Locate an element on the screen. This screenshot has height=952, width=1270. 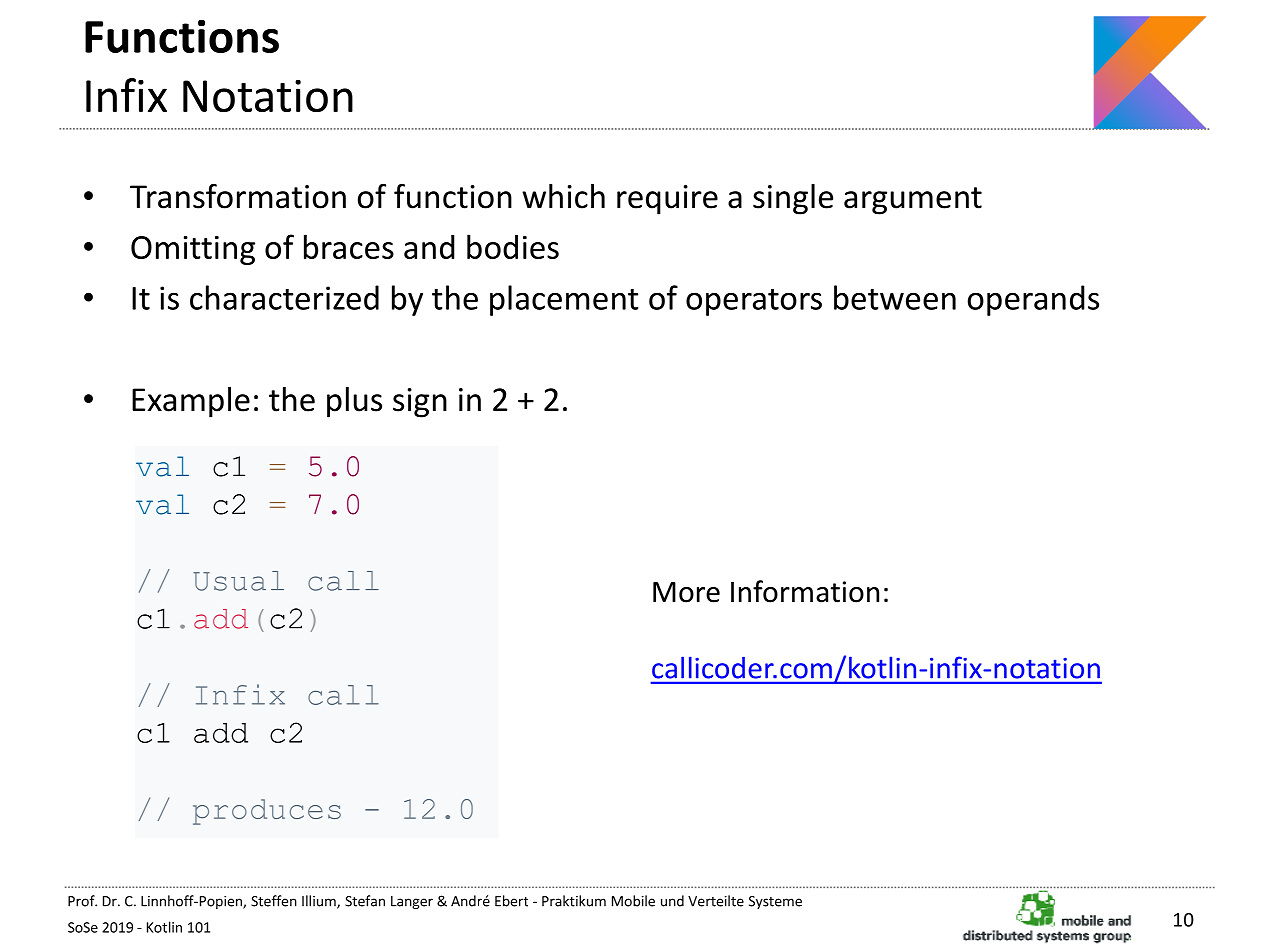
Information is located at coordinates (805, 591).
